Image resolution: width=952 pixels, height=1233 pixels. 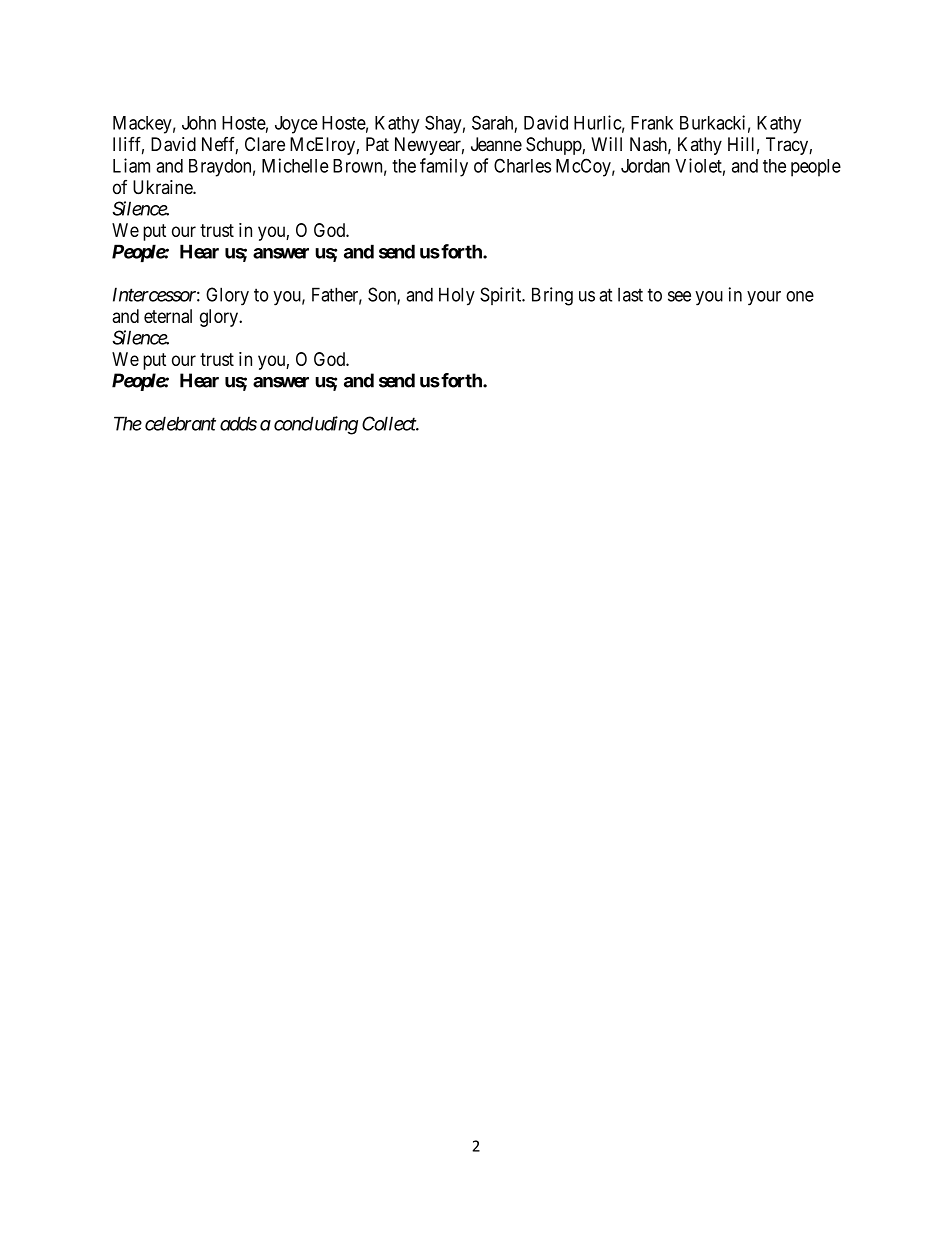 What do you see at coordinates (163, 187) in the screenshot?
I see `Ukraine` at bounding box center [163, 187].
